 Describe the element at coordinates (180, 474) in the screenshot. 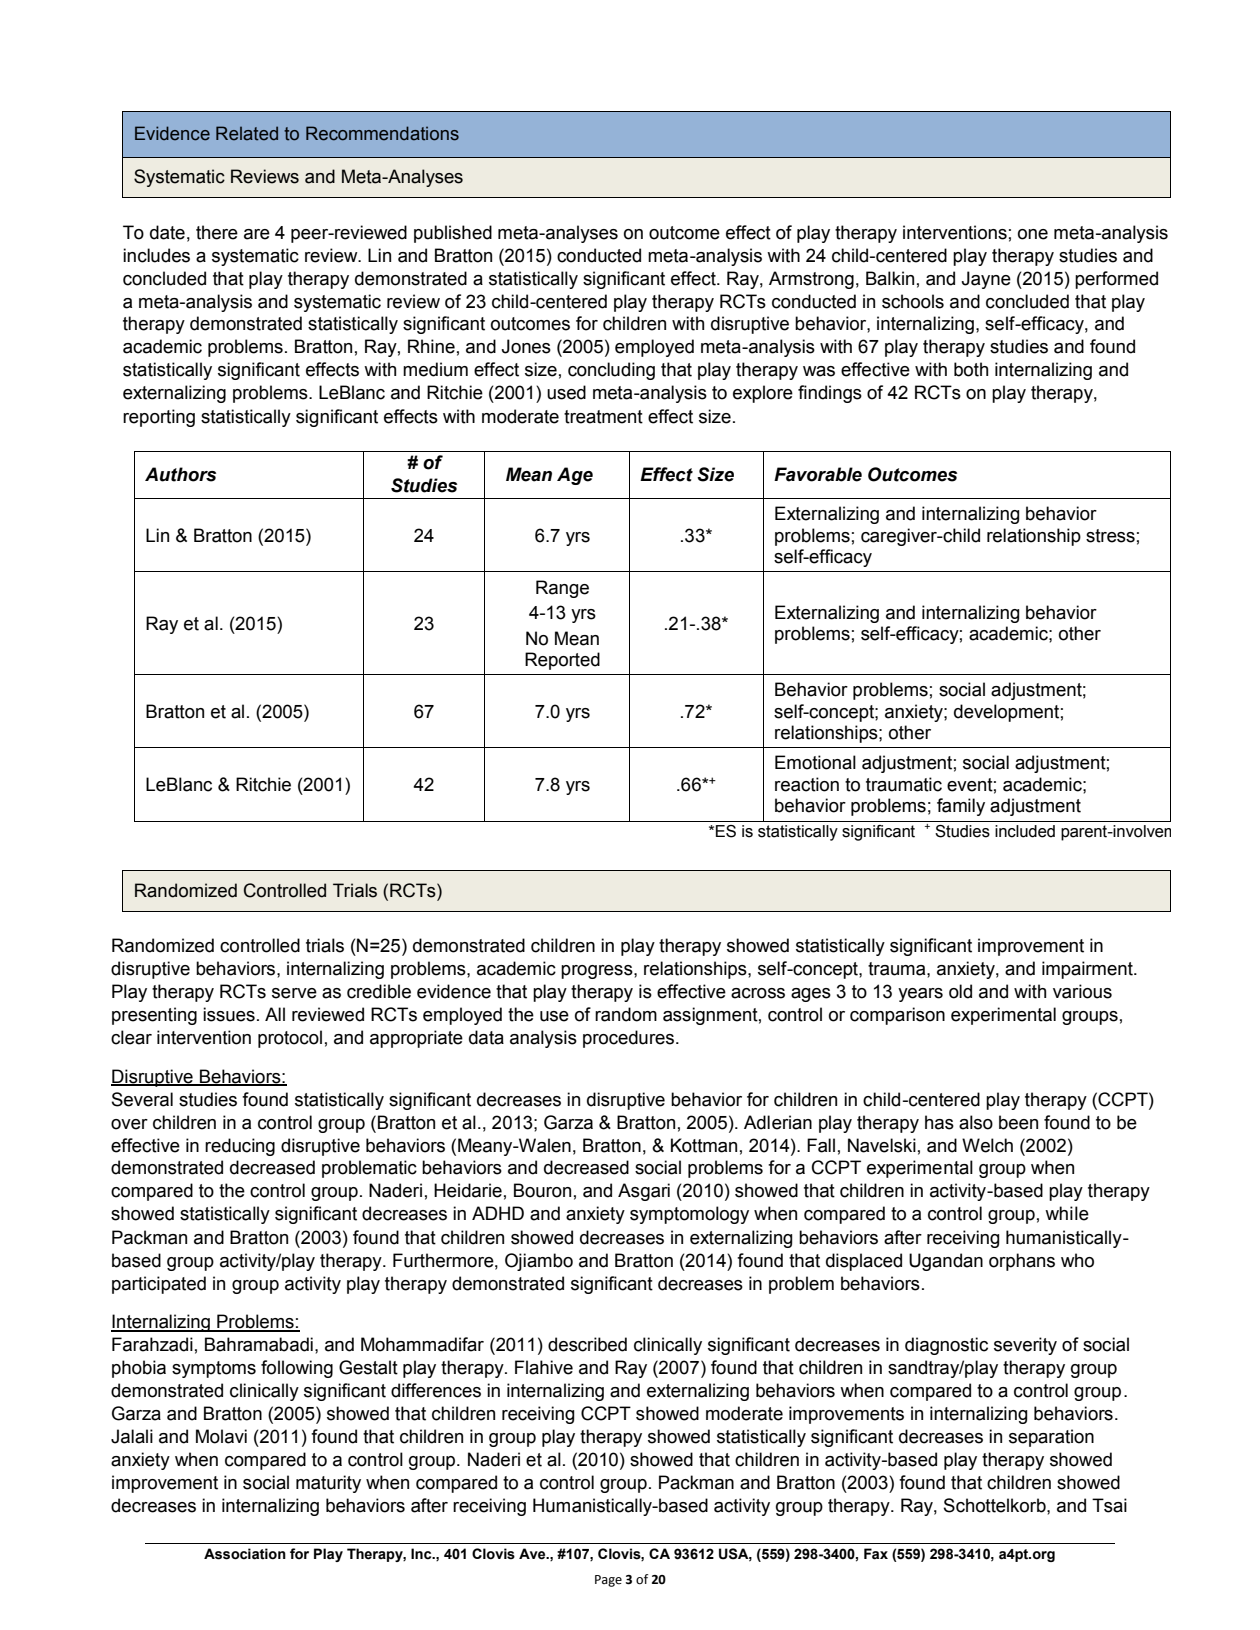

I see `Authors` at that location.
